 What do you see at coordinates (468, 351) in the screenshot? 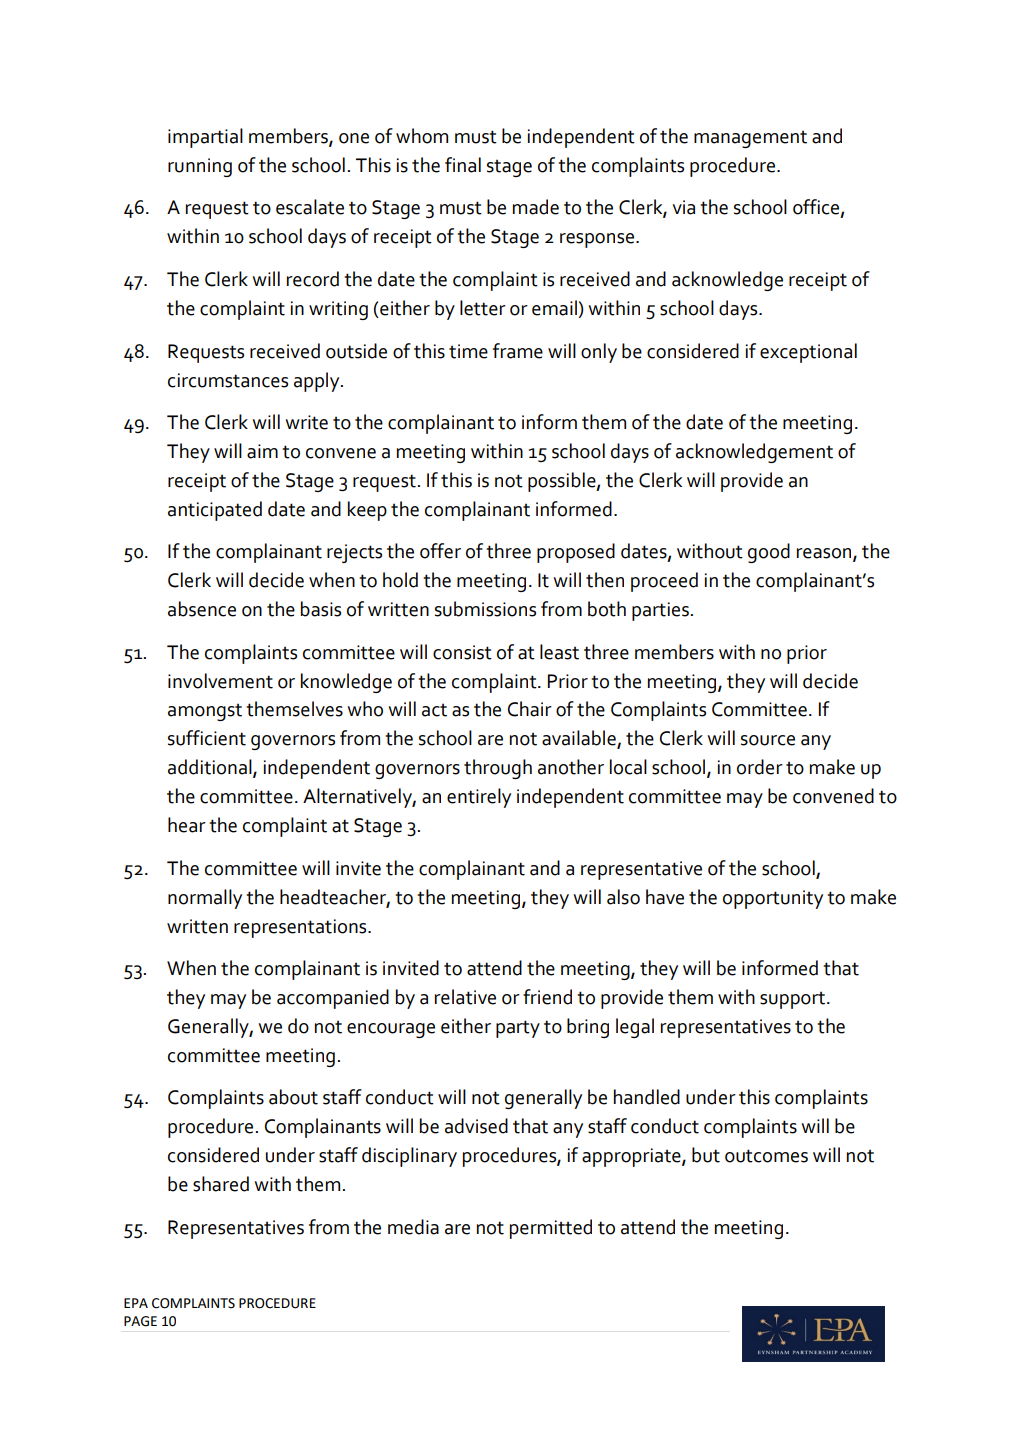
I see `time` at bounding box center [468, 351].
